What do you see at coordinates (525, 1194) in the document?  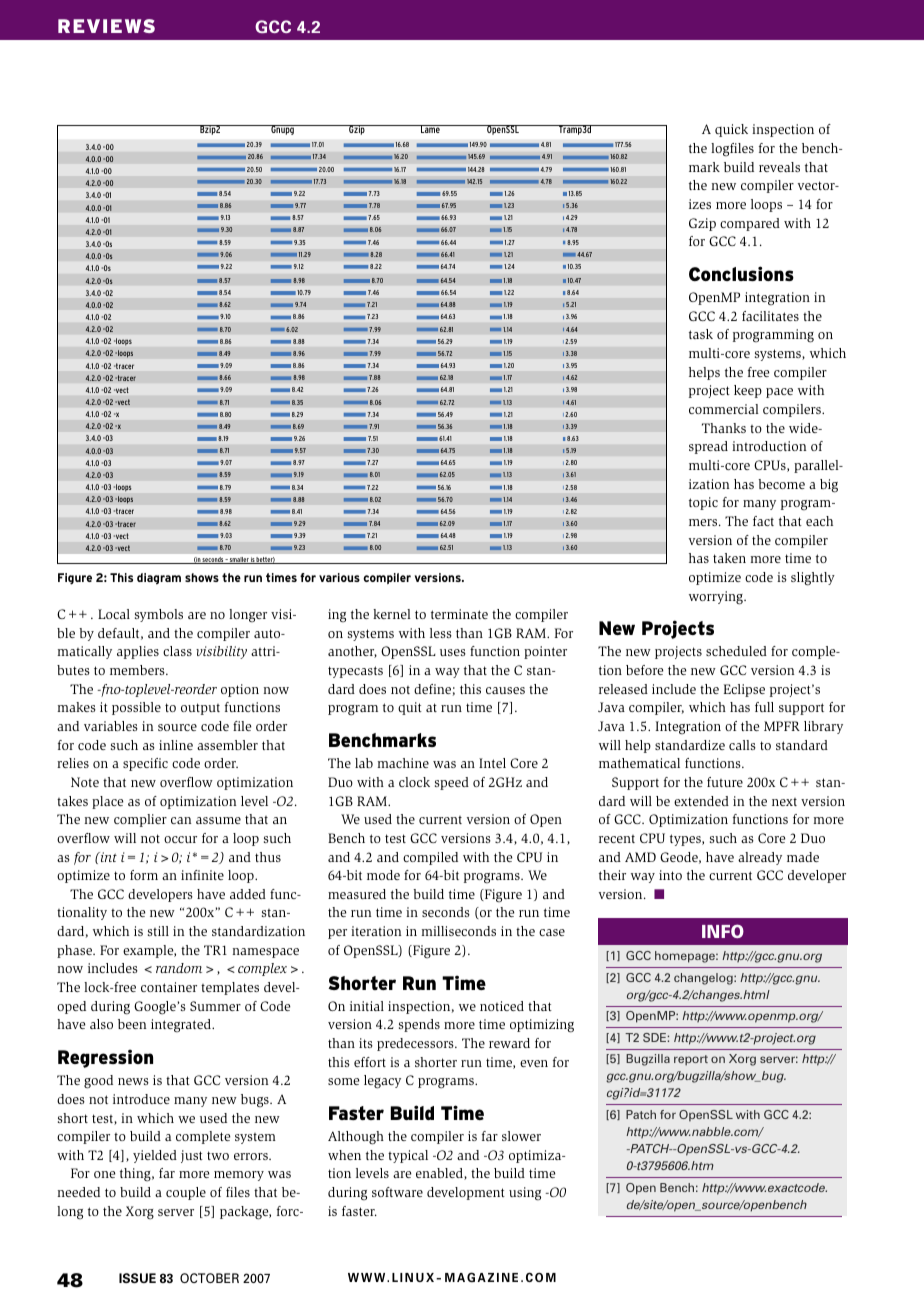 I see `using` at bounding box center [525, 1194].
